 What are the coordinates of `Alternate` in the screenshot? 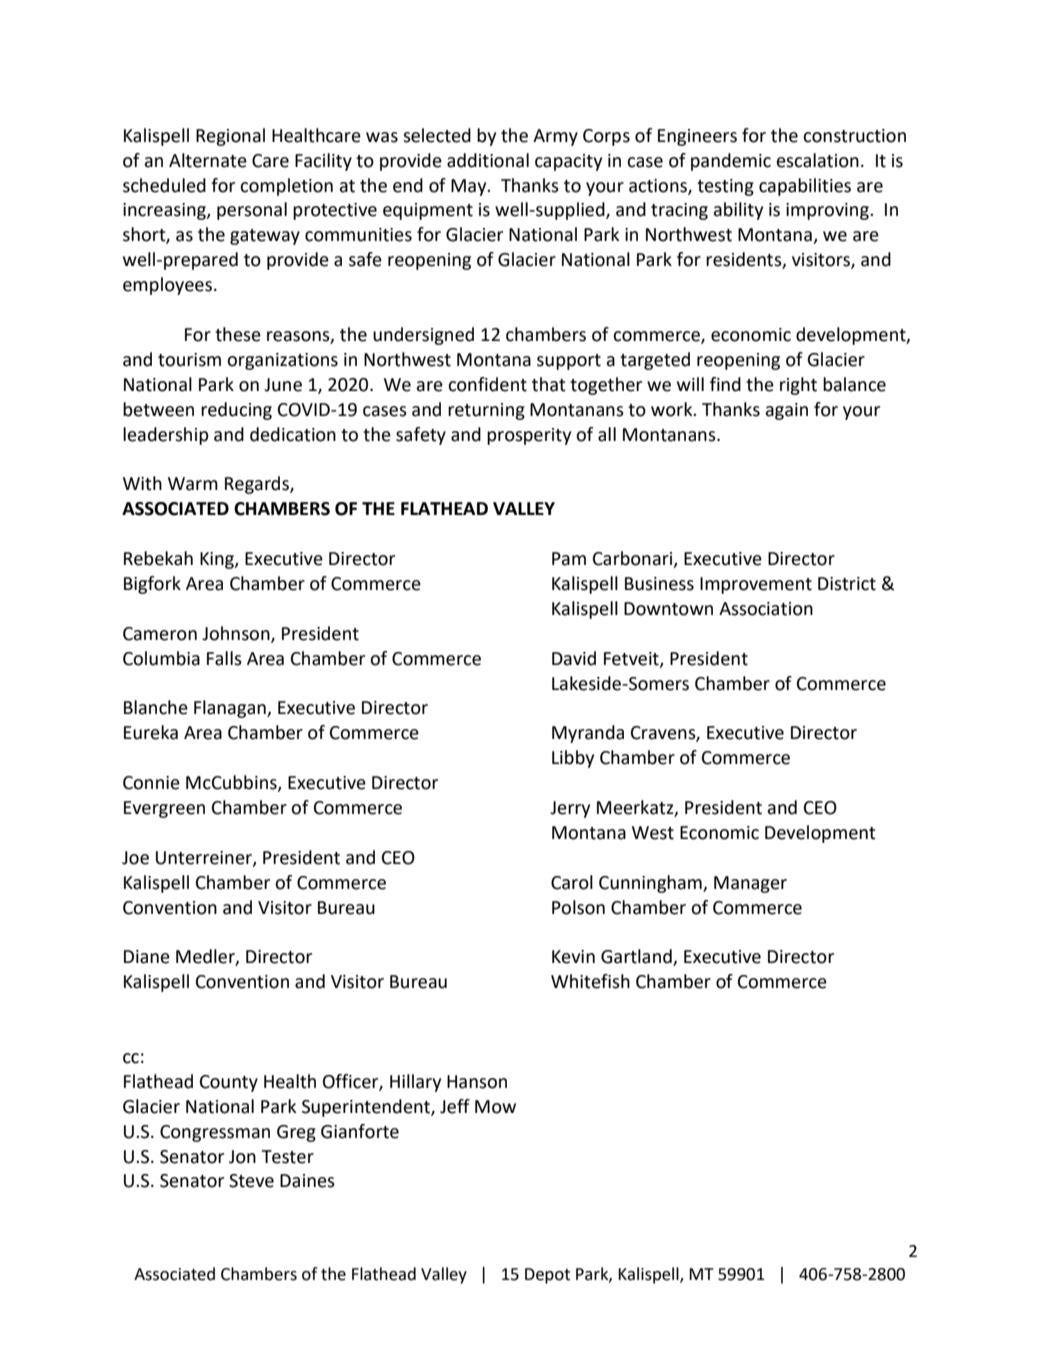 It's located at (208, 160).
